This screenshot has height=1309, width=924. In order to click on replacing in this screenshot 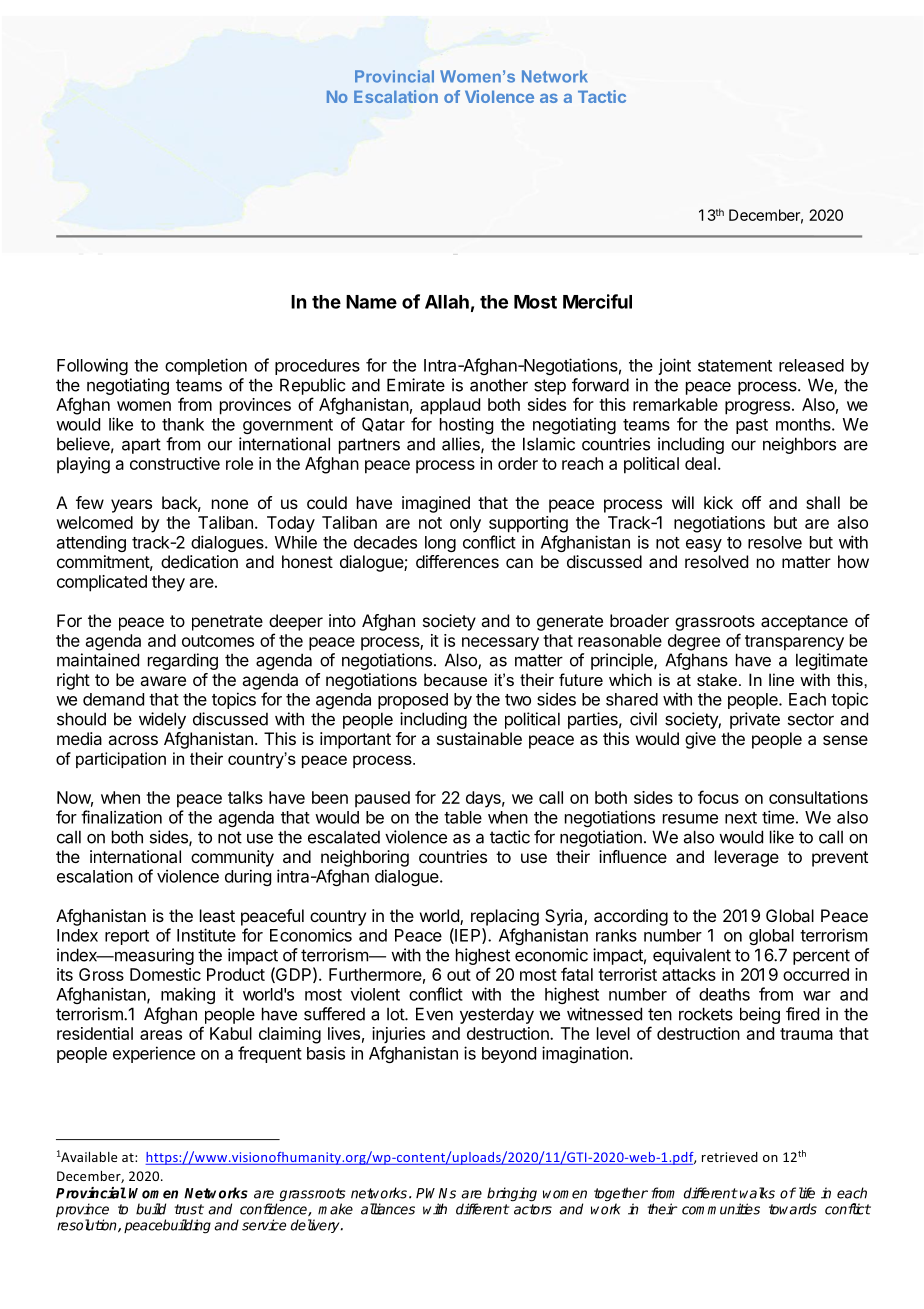, I will do `click(505, 917)`.
